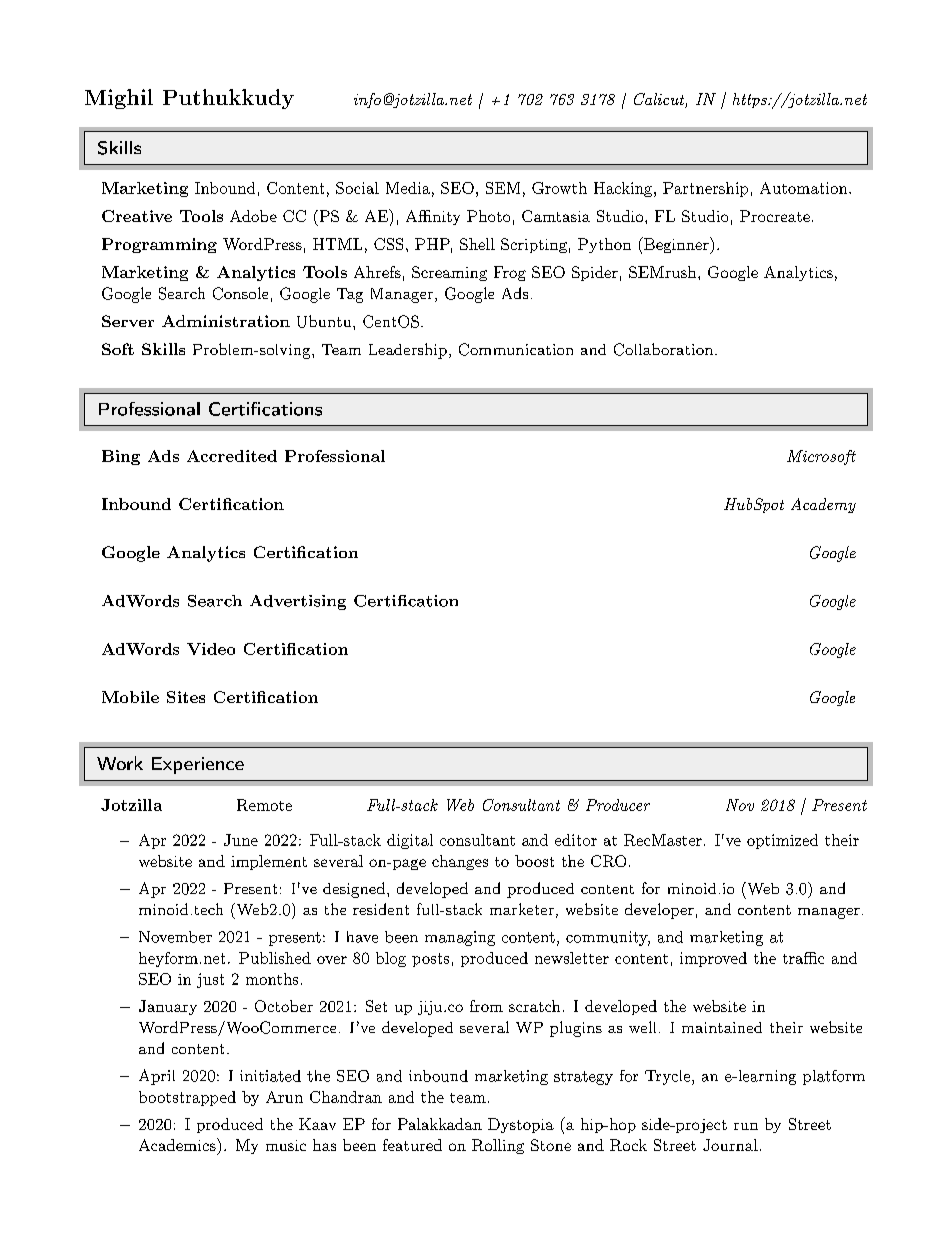 This image has height=1233, width=952. I want to click on Producer, so click(618, 805).
